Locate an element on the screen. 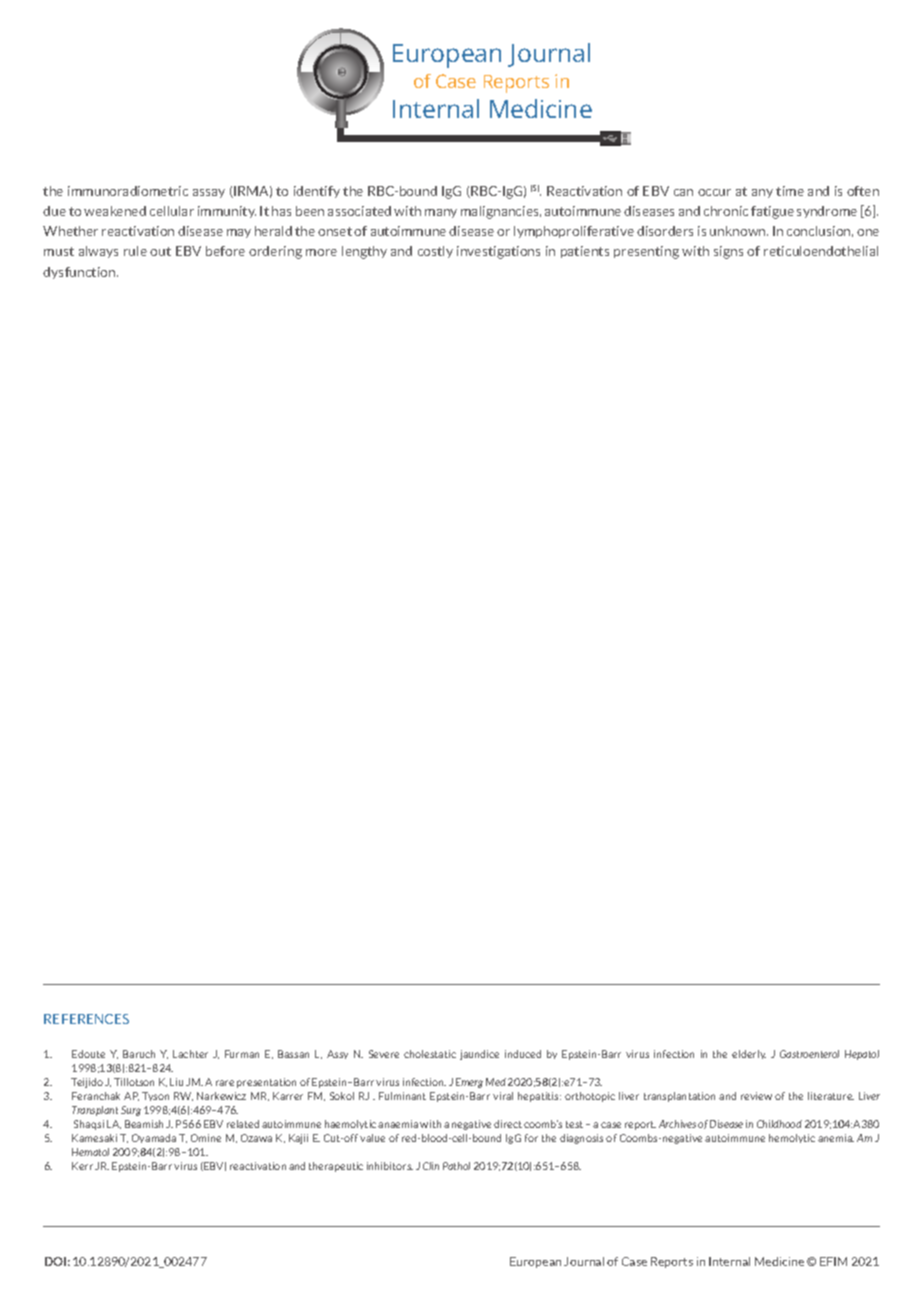 The image size is (924, 1308). DOI is located at coordinates (55, 1261).
